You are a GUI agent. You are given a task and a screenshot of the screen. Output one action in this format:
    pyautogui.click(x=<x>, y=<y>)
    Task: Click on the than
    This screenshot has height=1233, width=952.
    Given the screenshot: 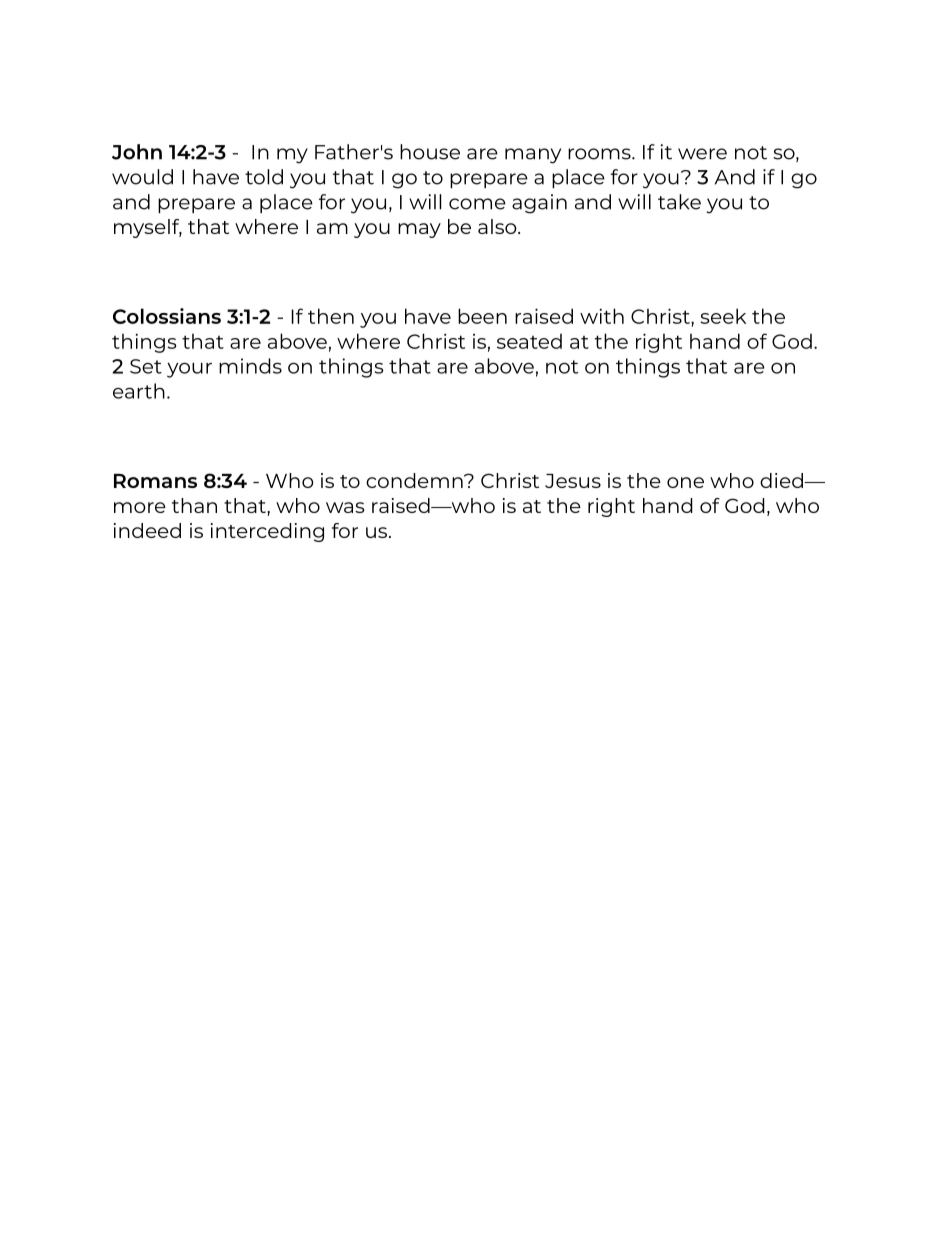 What is the action you would take?
    pyautogui.click(x=194, y=505)
